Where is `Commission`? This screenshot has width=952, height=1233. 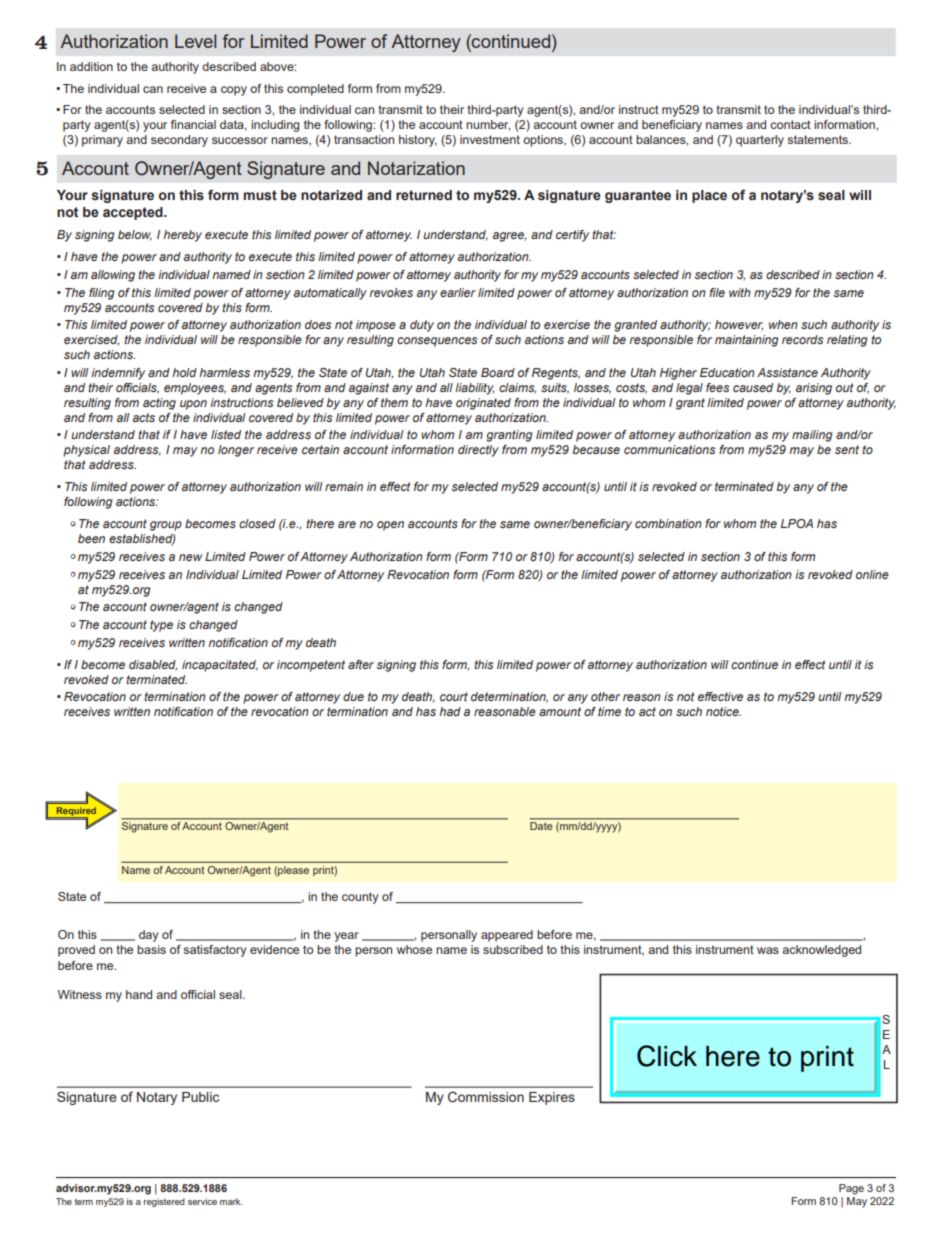
Commission is located at coordinates (486, 1097).
